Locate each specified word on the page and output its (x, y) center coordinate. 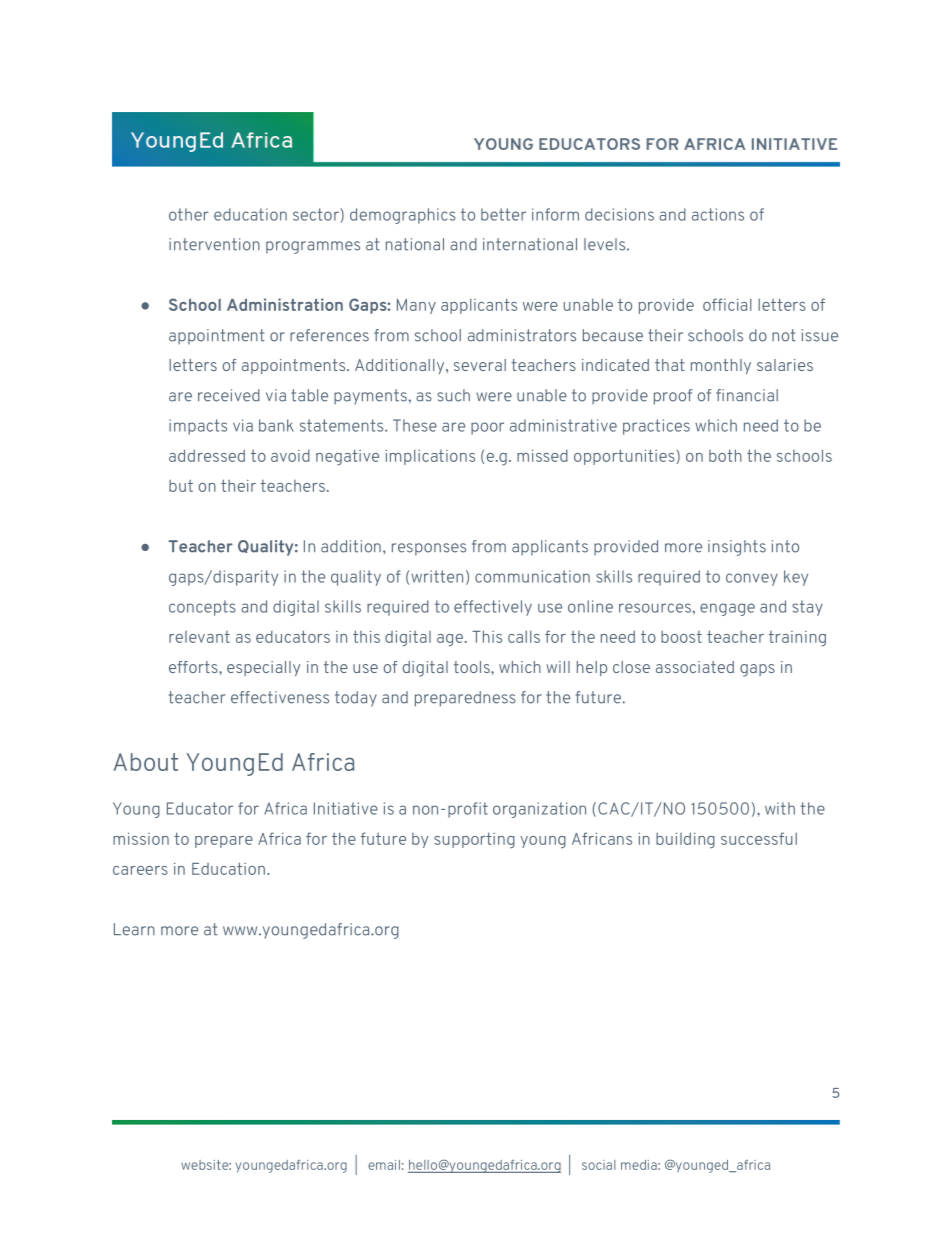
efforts (194, 667)
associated (695, 667)
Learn (134, 929)
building (685, 840)
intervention (214, 244)
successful (759, 838)
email (384, 1165)
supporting (474, 841)
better (503, 214)
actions (718, 214)
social (599, 1165)
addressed (207, 455)
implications (430, 457)
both (725, 455)
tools (473, 667)
